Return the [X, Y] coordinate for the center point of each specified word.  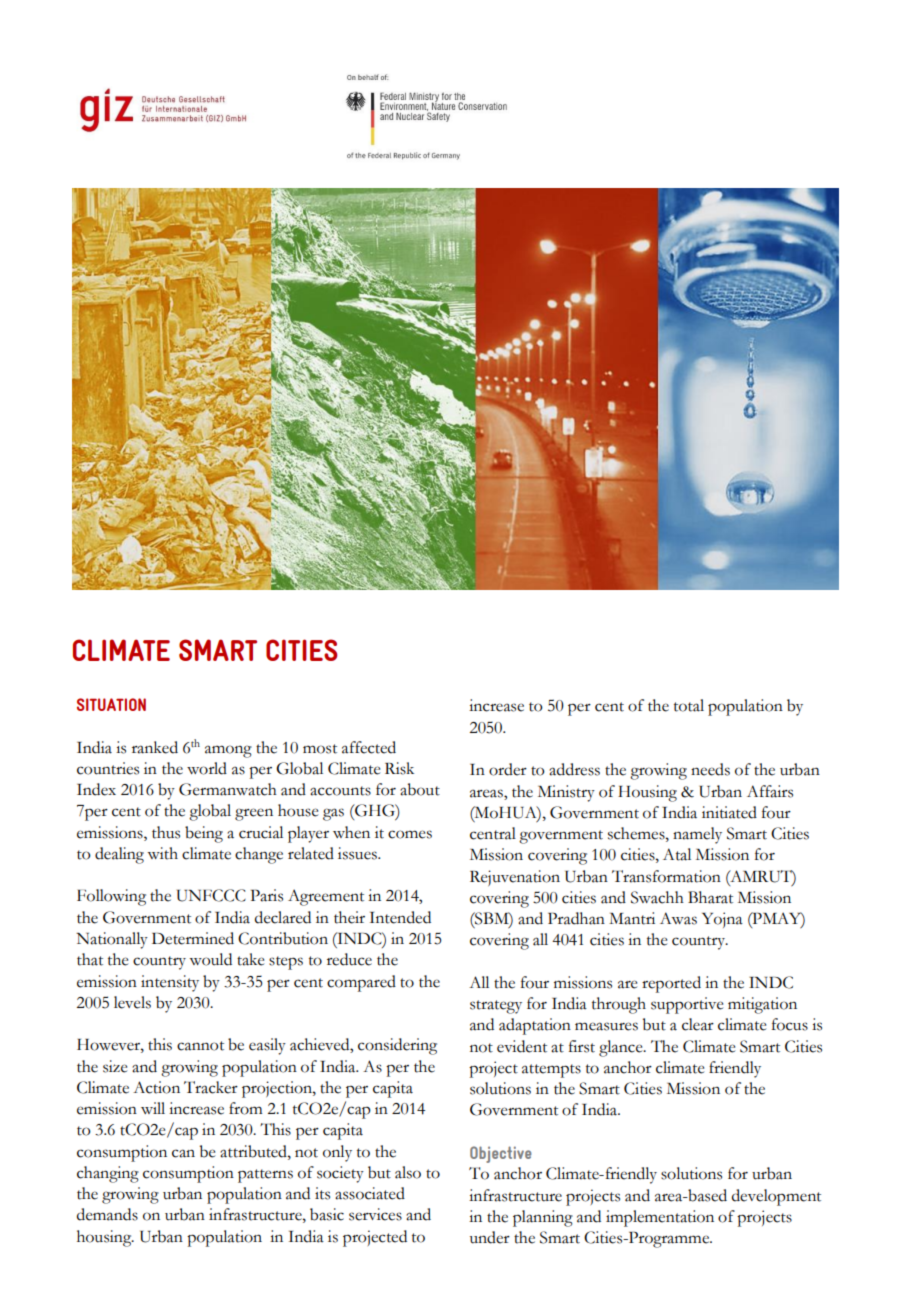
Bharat [710, 897]
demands [107, 1214]
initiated [729, 812]
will [153, 1108]
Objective [501, 1154]
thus [166, 832]
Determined [193, 938]
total [689, 705]
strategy [496, 1007]
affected [369, 747]
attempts [551, 1071]
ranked [155, 747]
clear [698, 1024]
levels [132, 1002]
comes [410, 834]
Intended [400, 917]
